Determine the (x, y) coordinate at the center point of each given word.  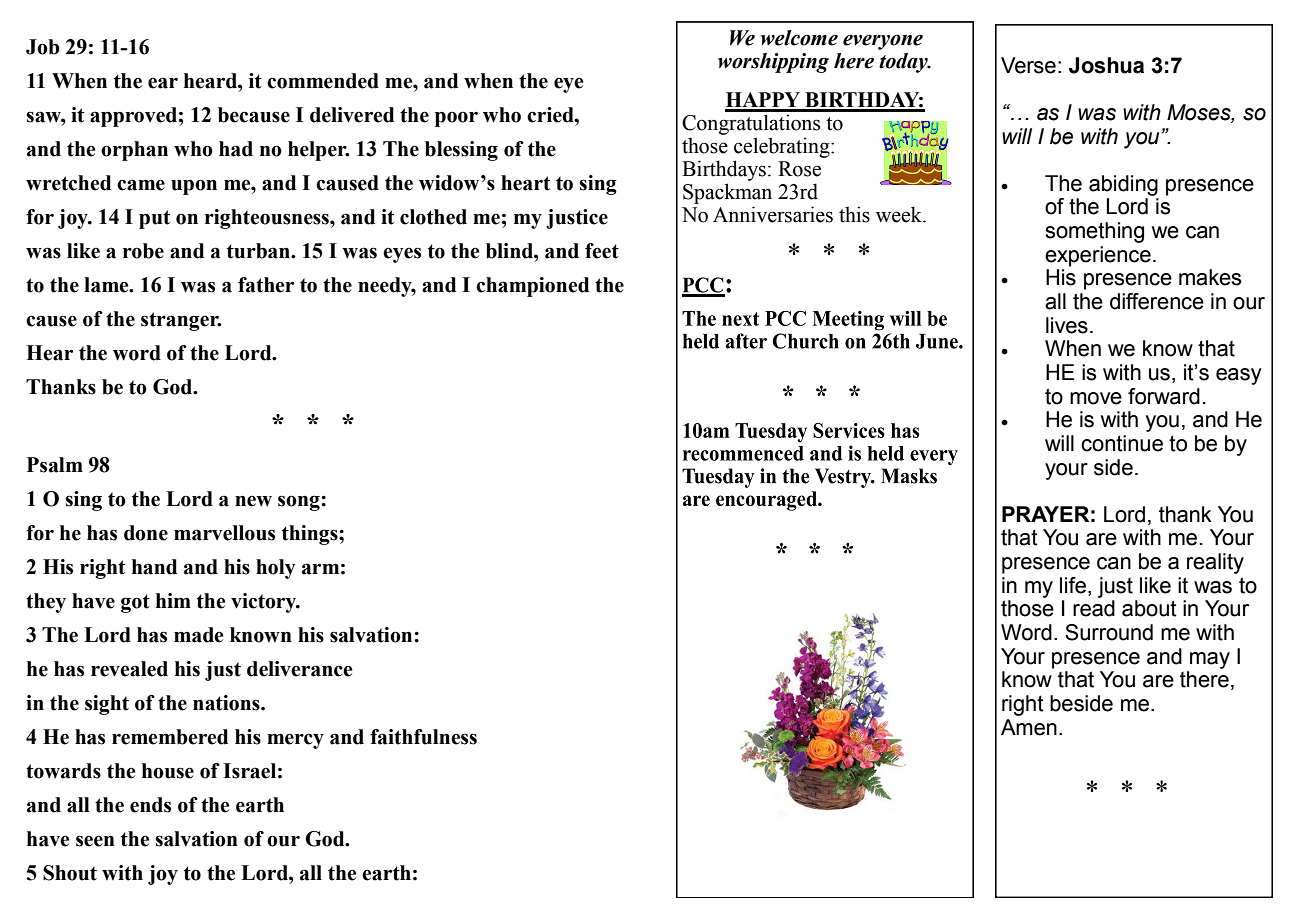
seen (95, 841)
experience (1098, 256)
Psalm (55, 465)
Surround (1109, 632)
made (198, 635)
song (300, 503)
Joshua (1106, 65)
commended (323, 81)
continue (1122, 443)
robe (143, 251)
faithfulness (423, 737)
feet (602, 251)
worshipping (773, 63)
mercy (295, 741)
